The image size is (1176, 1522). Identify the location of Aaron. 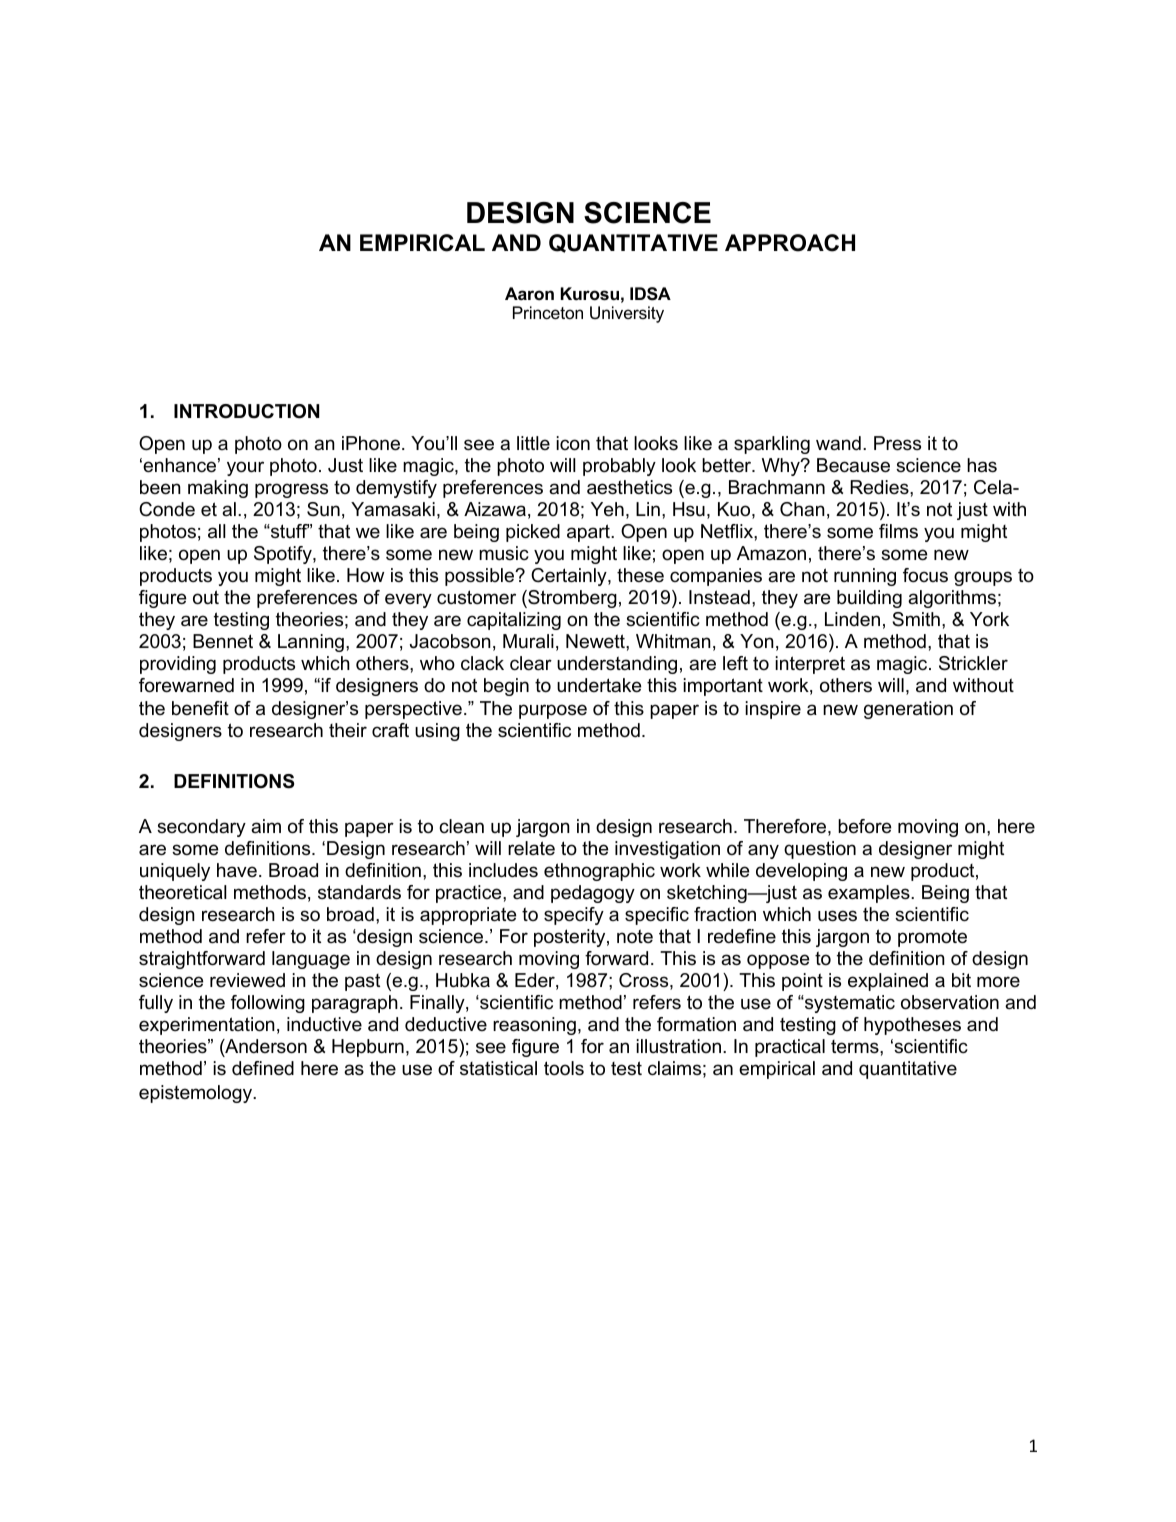
(529, 293).
